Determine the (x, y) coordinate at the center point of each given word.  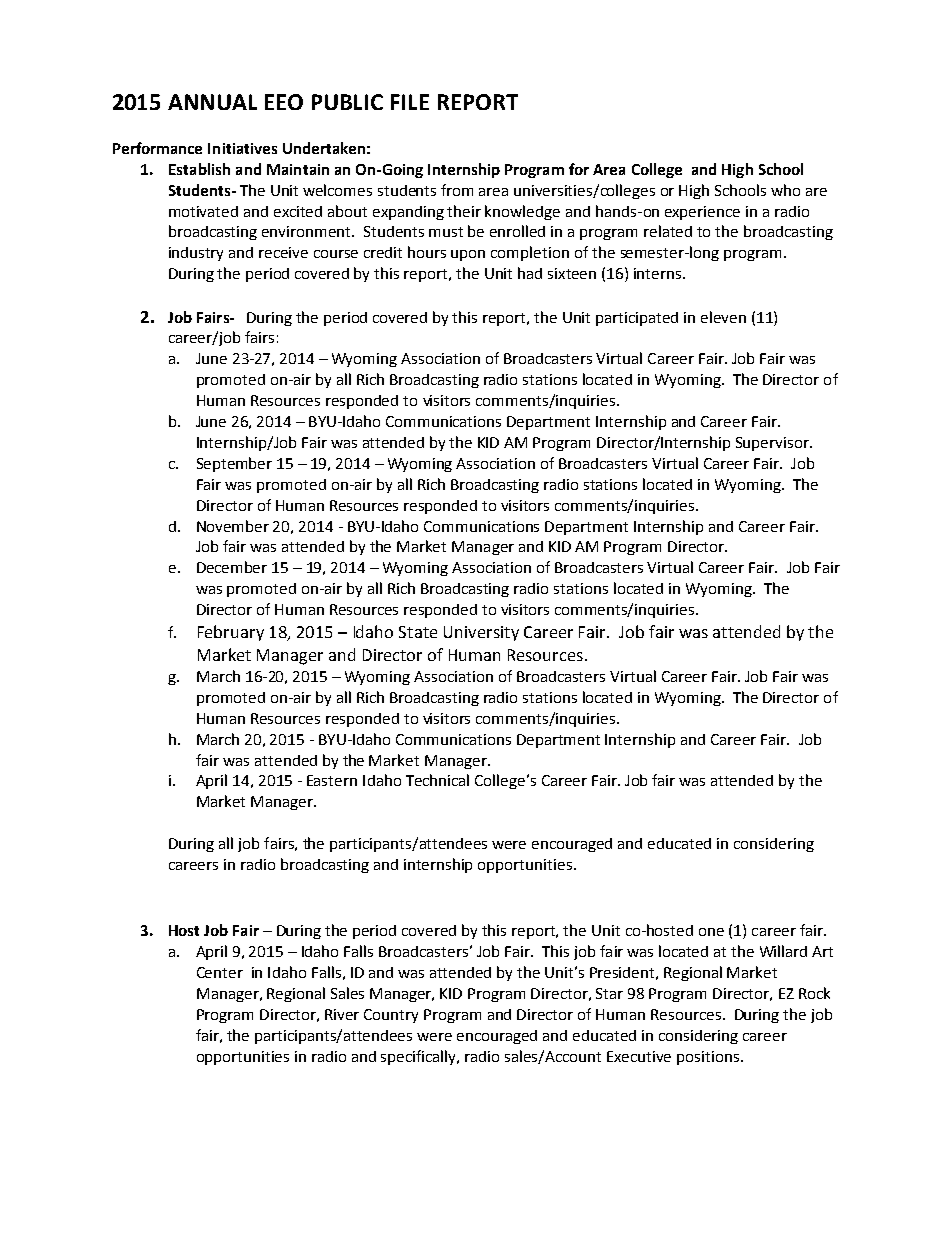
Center (220, 972)
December (232, 567)
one (711, 932)
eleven (723, 317)
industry (196, 254)
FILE (410, 102)
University (481, 633)
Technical (437, 780)
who (785, 190)
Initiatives (242, 148)
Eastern (332, 780)
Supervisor (773, 444)
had (530, 273)
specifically (420, 1057)
